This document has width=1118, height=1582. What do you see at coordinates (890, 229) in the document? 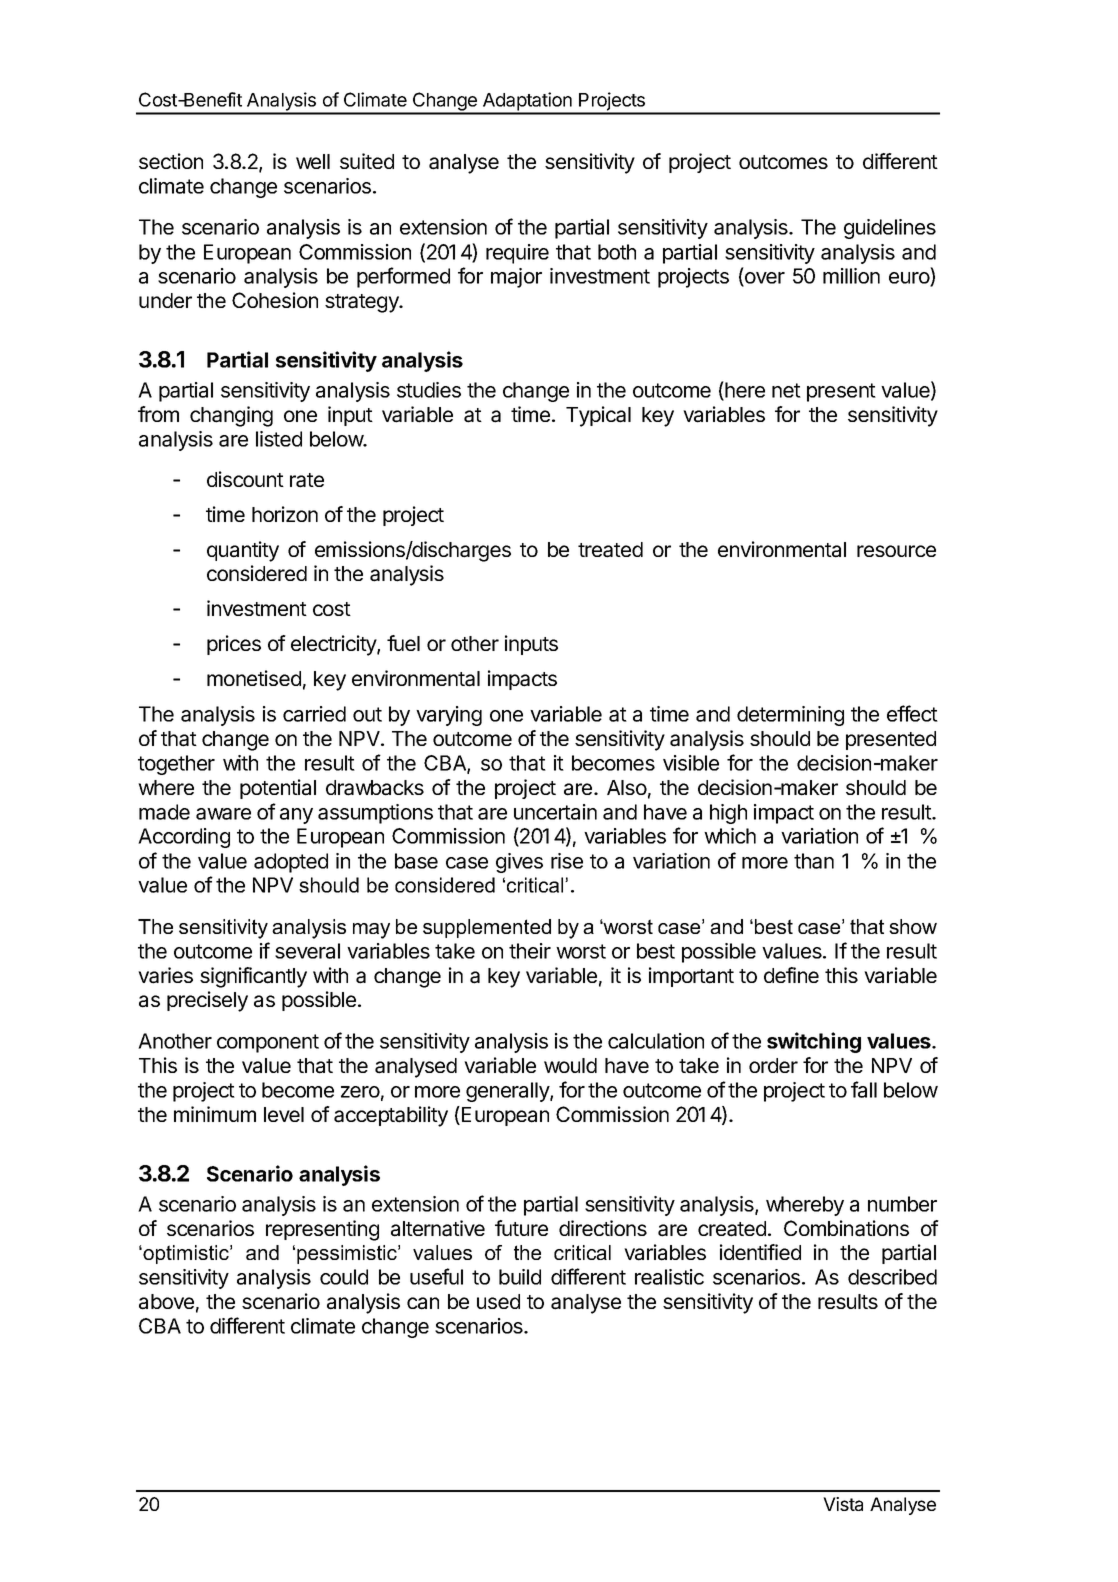
I see `guidelines` at bounding box center [890, 229].
